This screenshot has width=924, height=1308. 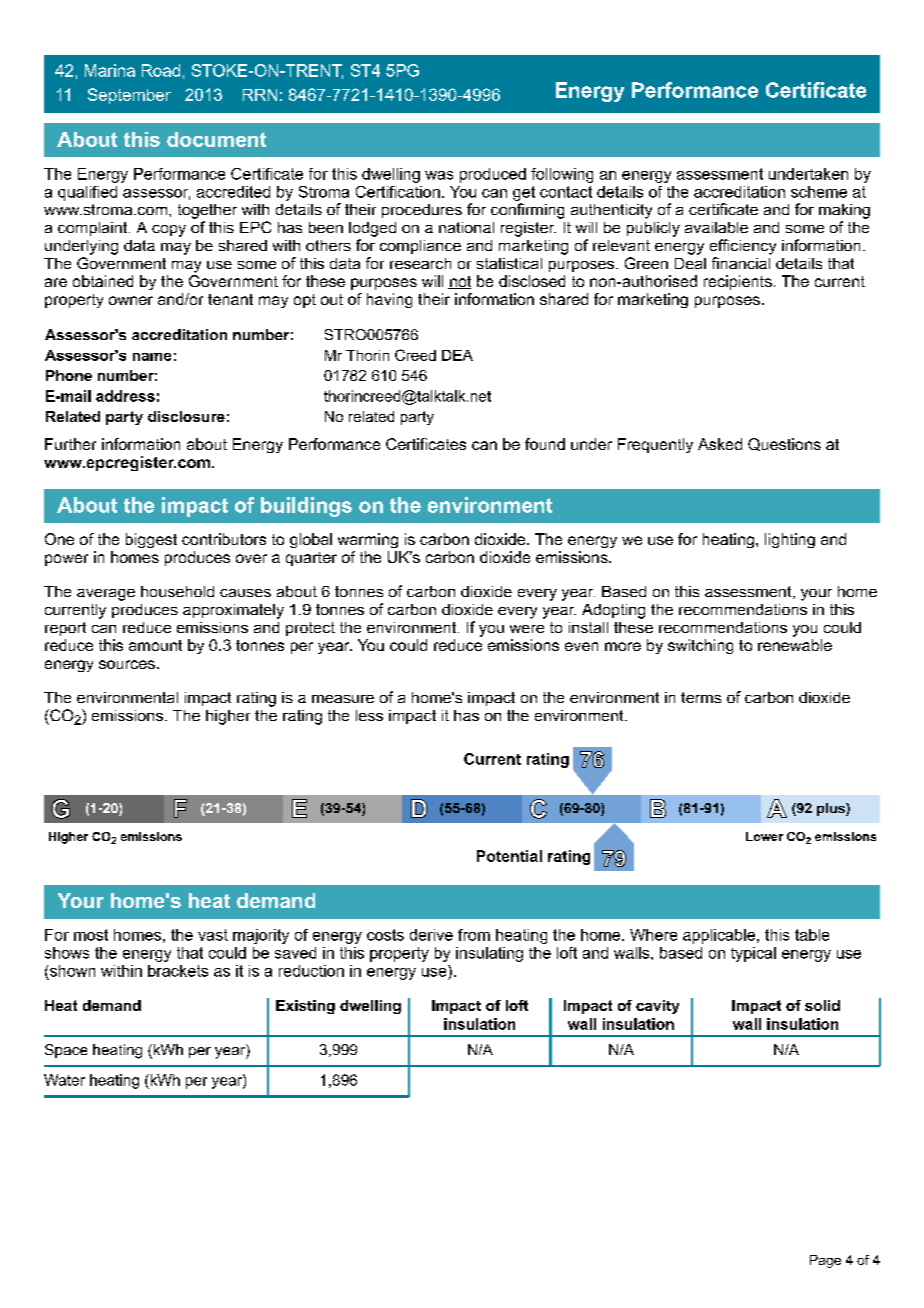 I want to click on found, so click(x=545, y=444).
